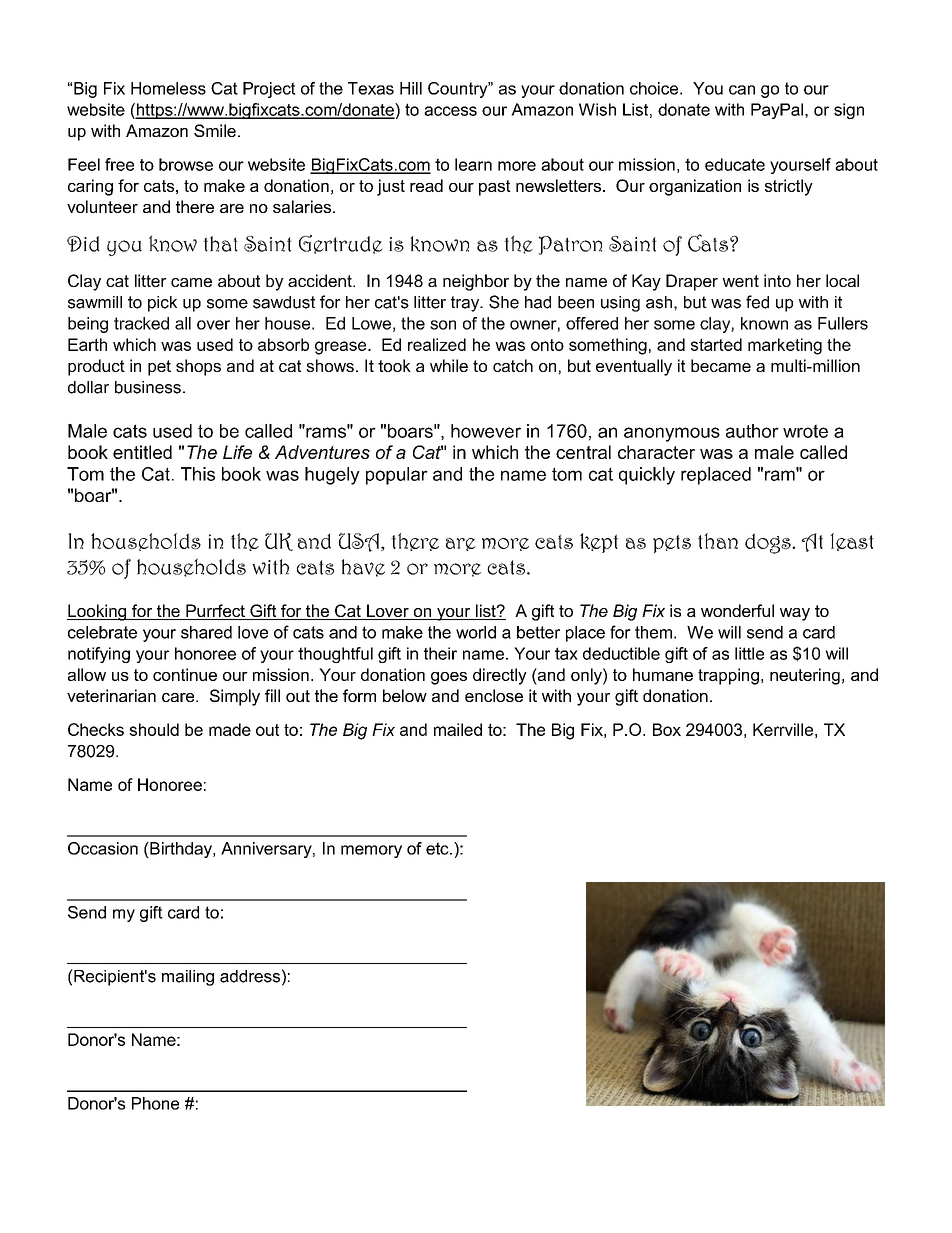 The image size is (952, 1233). I want to click on etc, so click(438, 848).
